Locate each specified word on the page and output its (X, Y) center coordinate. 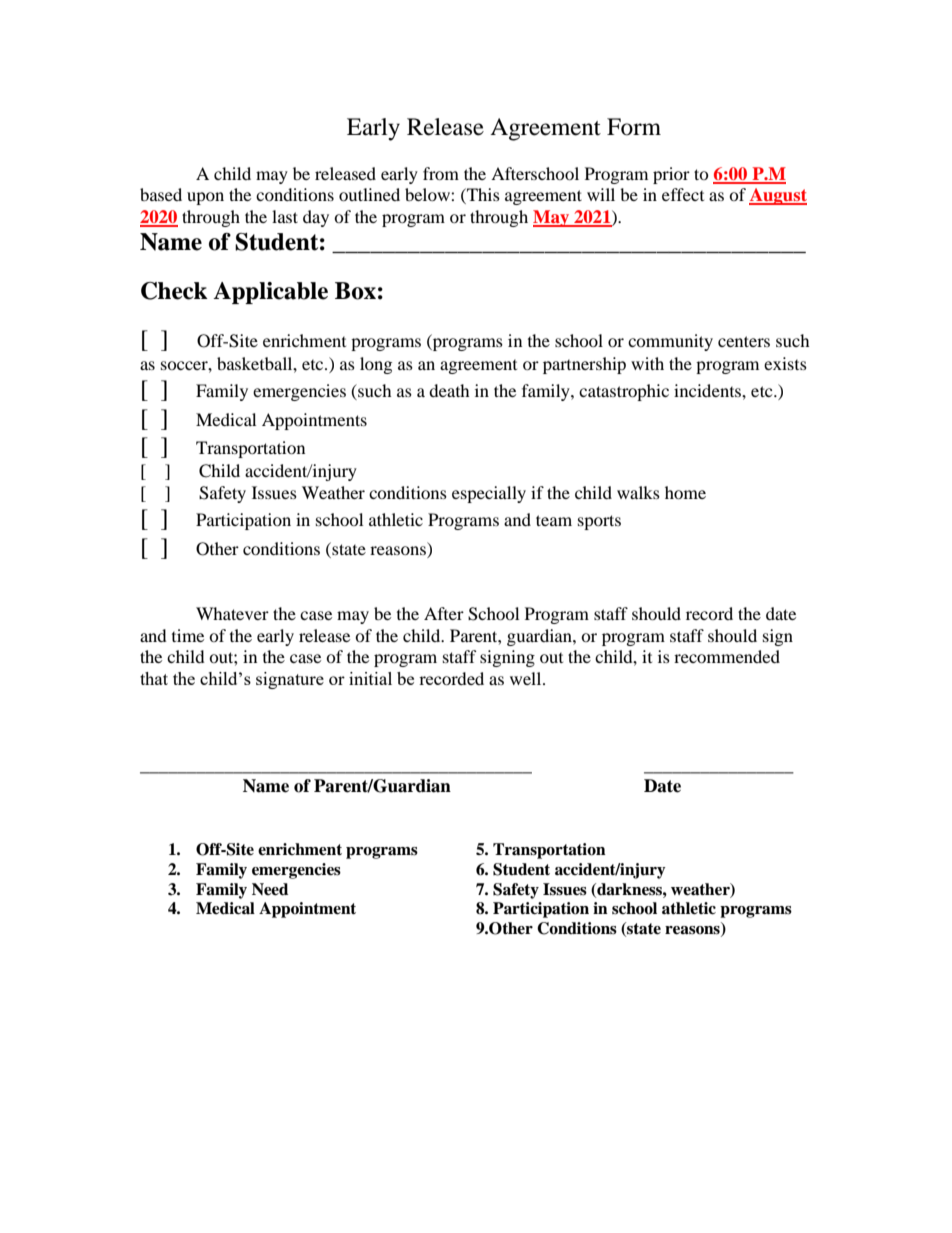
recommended (727, 656)
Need (270, 889)
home (685, 492)
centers (744, 341)
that (154, 678)
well (527, 678)
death (449, 390)
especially (489, 494)
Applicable (270, 293)
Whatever (232, 613)
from (441, 173)
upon (205, 198)
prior (671, 175)
